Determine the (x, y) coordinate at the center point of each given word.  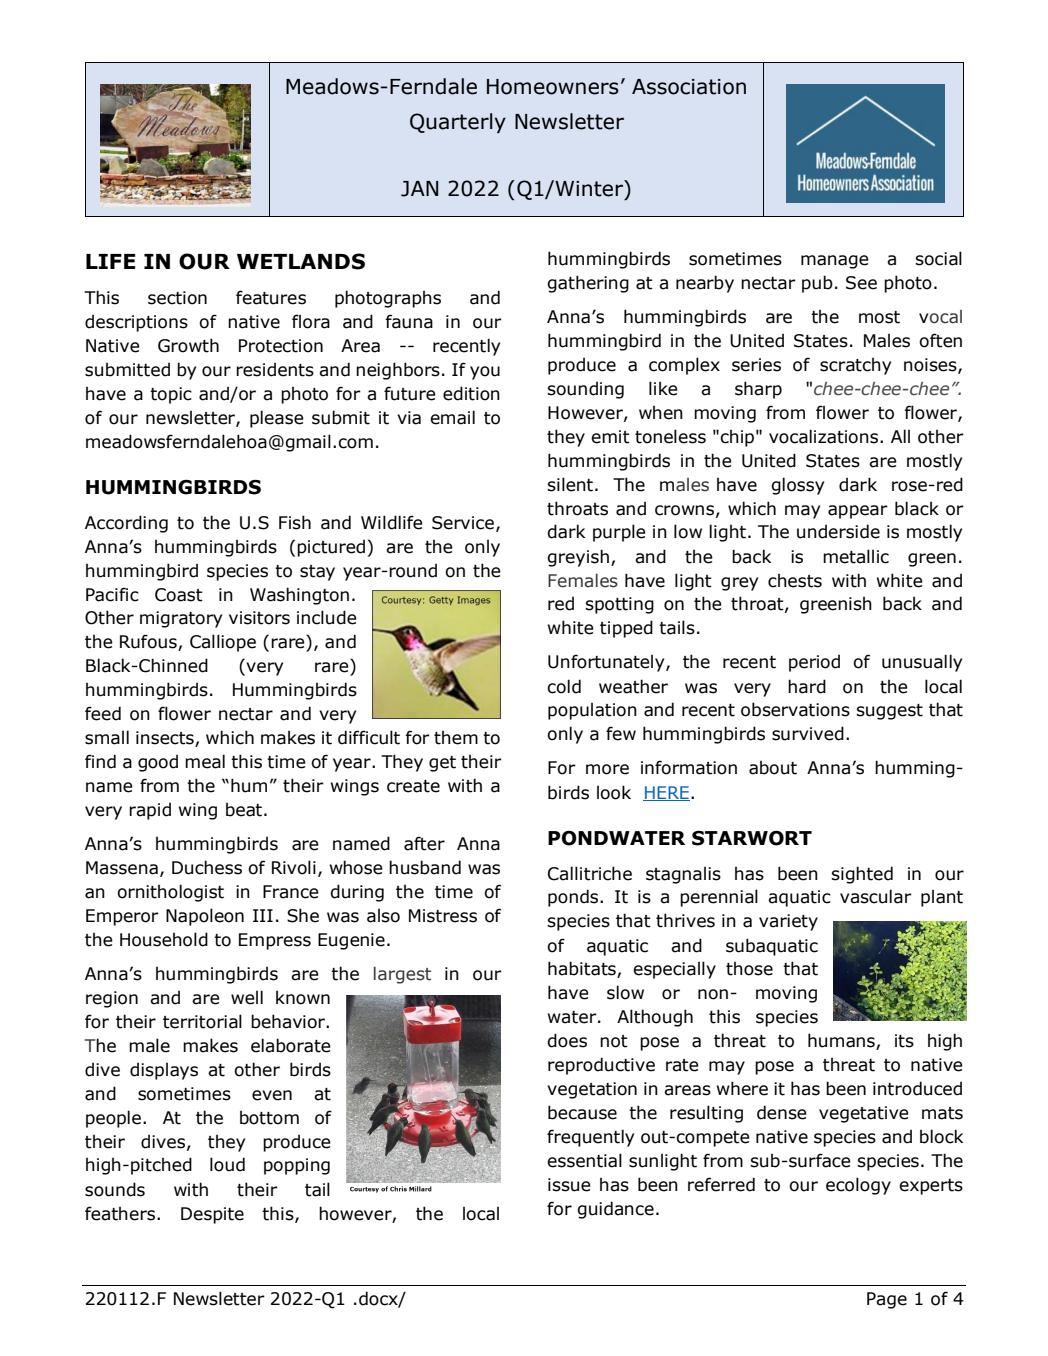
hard (807, 686)
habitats (583, 969)
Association (689, 87)
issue (569, 1185)
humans (842, 1041)
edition (471, 393)
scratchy (855, 366)
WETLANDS (301, 261)
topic (171, 395)
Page (887, 1300)
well (247, 997)
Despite (212, 1215)
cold (564, 686)
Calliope (223, 643)
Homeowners (553, 87)
